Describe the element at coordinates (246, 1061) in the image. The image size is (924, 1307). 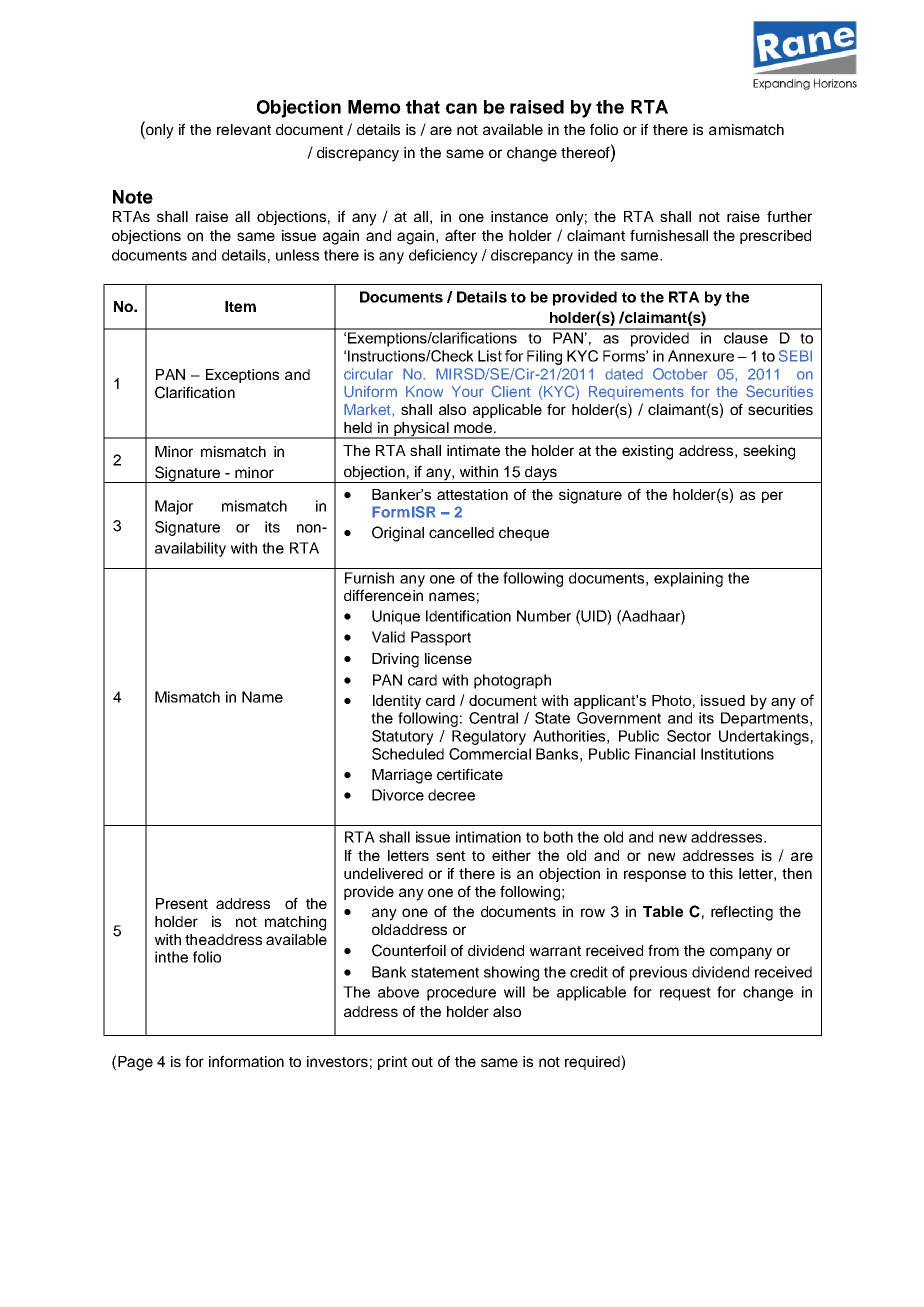
I see `information` at that location.
